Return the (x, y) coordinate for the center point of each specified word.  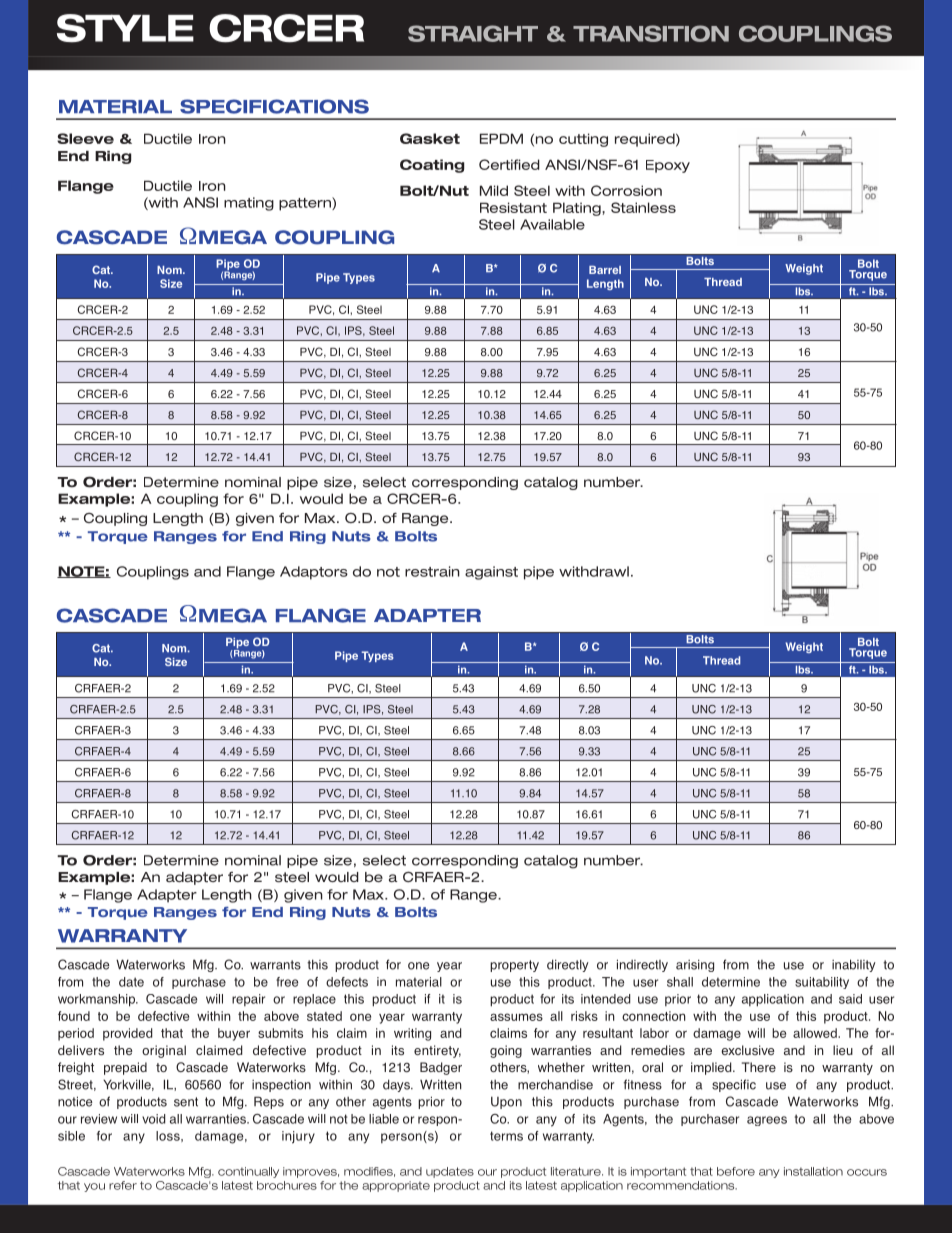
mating (249, 204)
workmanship (98, 1000)
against (491, 573)
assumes (516, 1017)
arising (695, 966)
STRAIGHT (473, 33)
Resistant (513, 207)
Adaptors (314, 573)
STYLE (125, 28)
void (153, 1119)
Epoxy (668, 166)
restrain (432, 571)
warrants (275, 965)
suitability (822, 983)
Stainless (643, 207)
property (514, 966)
